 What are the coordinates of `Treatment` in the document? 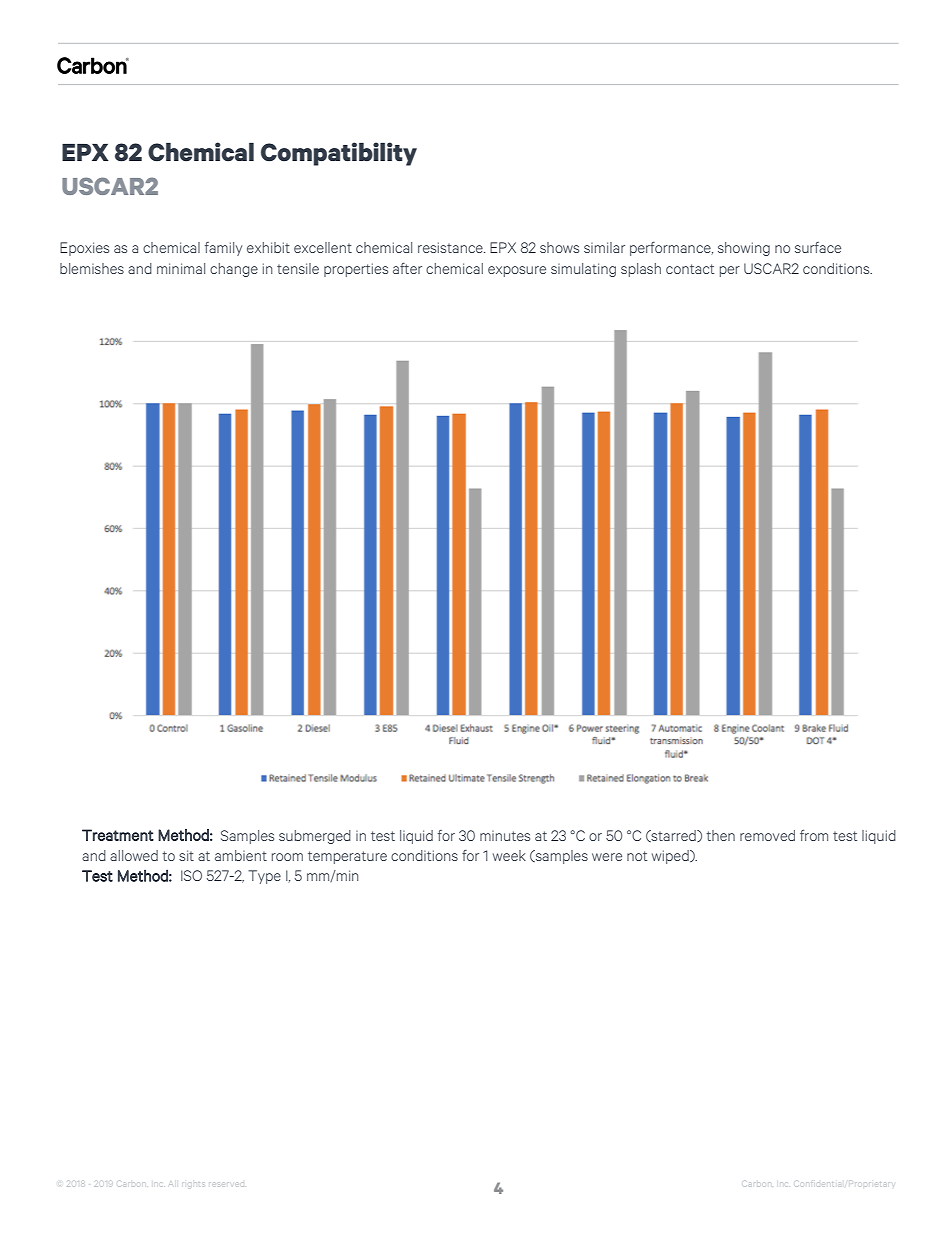 It's located at (118, 835).
